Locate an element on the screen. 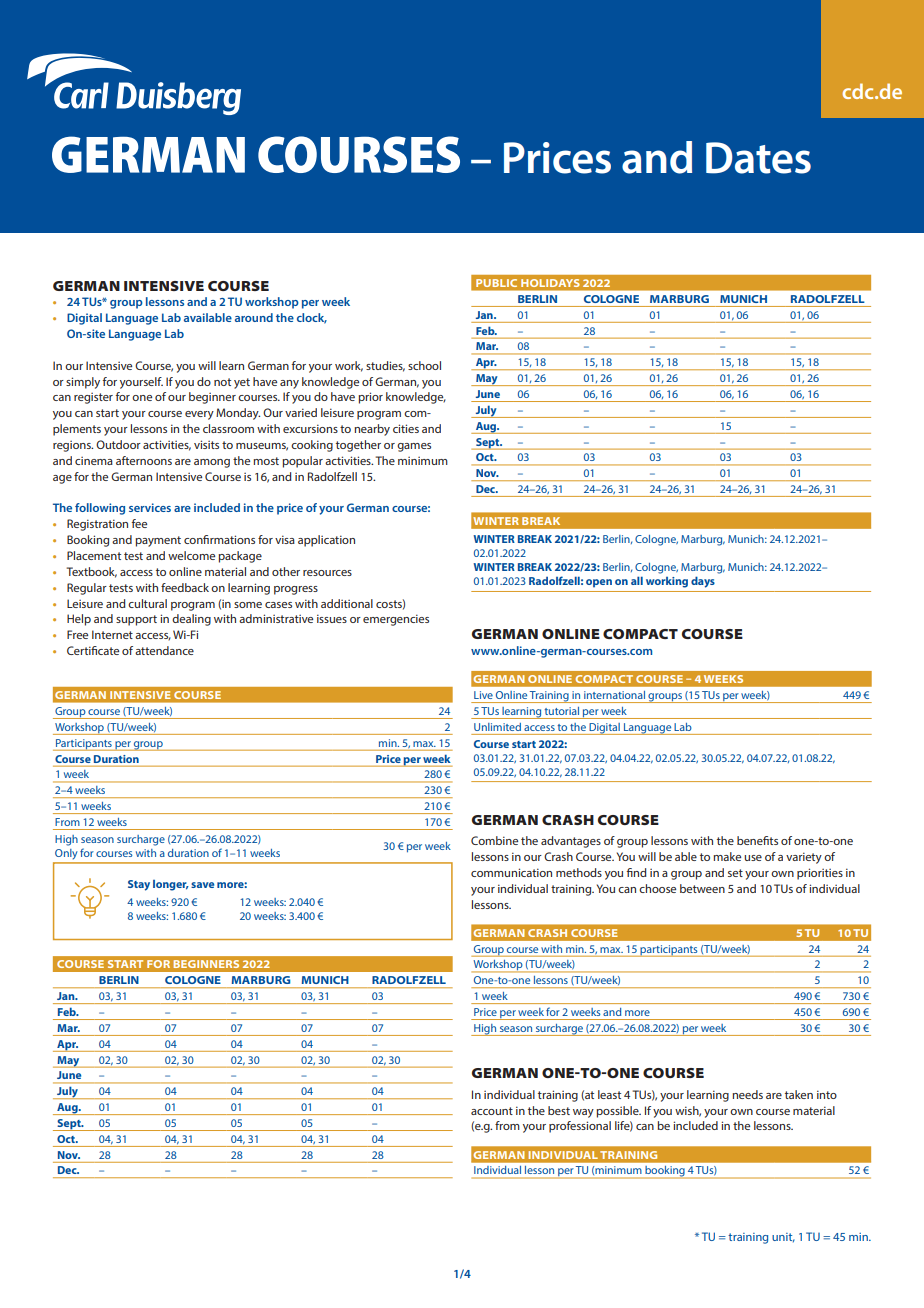 The image size is (924, 1308). account is located at coordinates (492, 1111).
